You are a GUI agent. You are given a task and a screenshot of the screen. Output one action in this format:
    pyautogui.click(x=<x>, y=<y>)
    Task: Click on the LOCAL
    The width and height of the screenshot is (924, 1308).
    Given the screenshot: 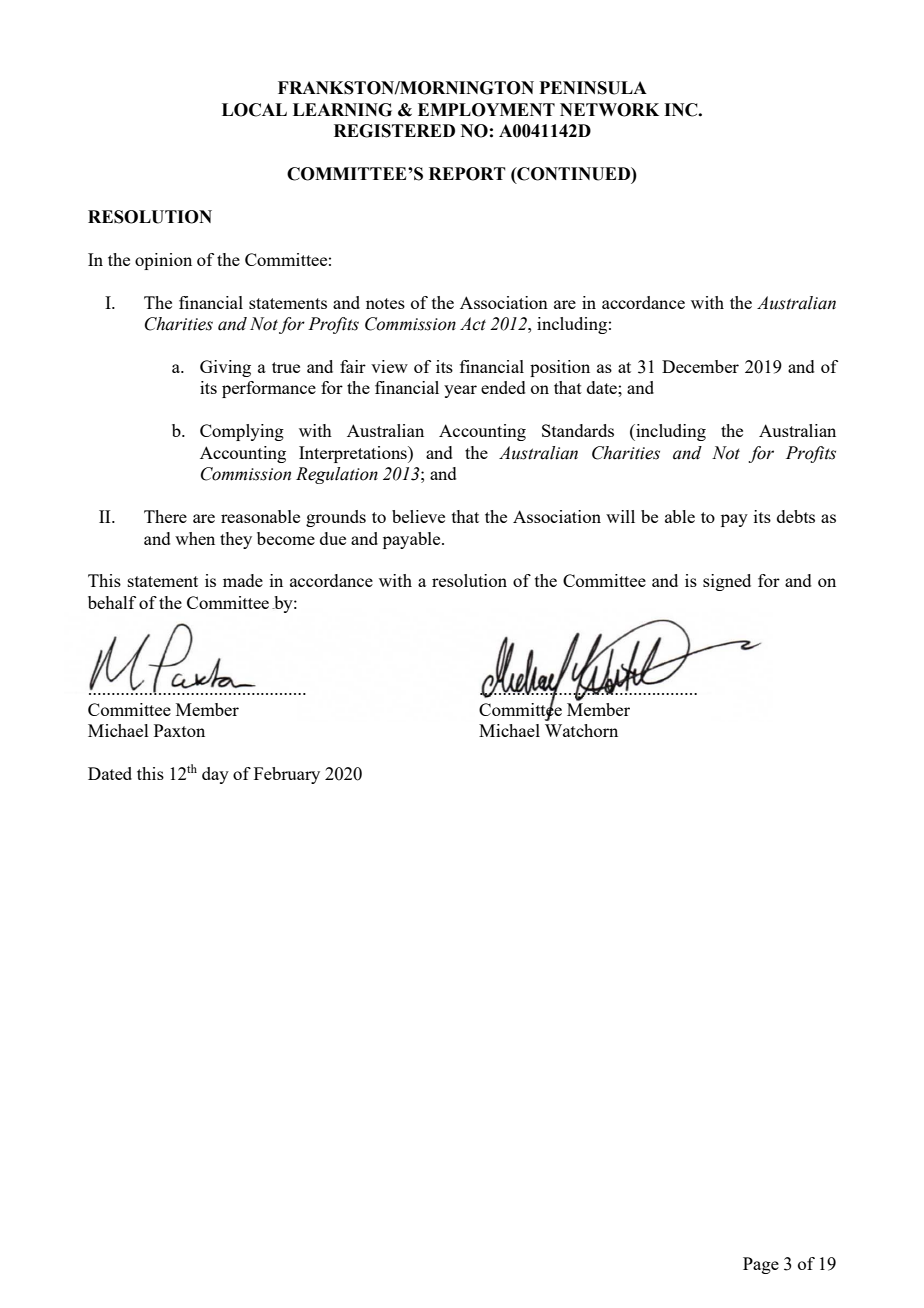 What is the action you would take?
    pyautogui.click(x=254, y=110)
